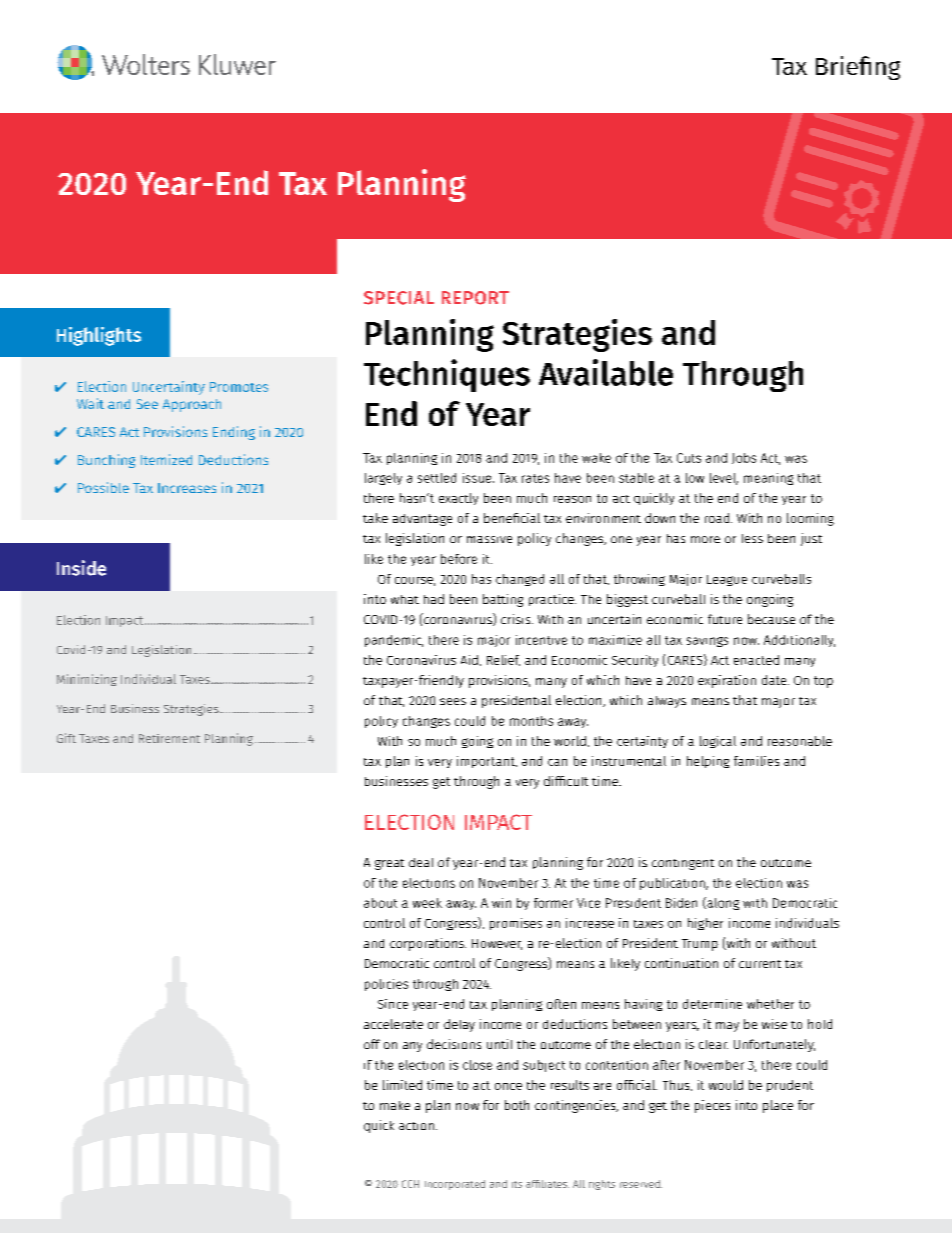  What do you see at coordinates (169, 738) in the screenshot?
I see `Retirement` at bounding box center [169, 738].
